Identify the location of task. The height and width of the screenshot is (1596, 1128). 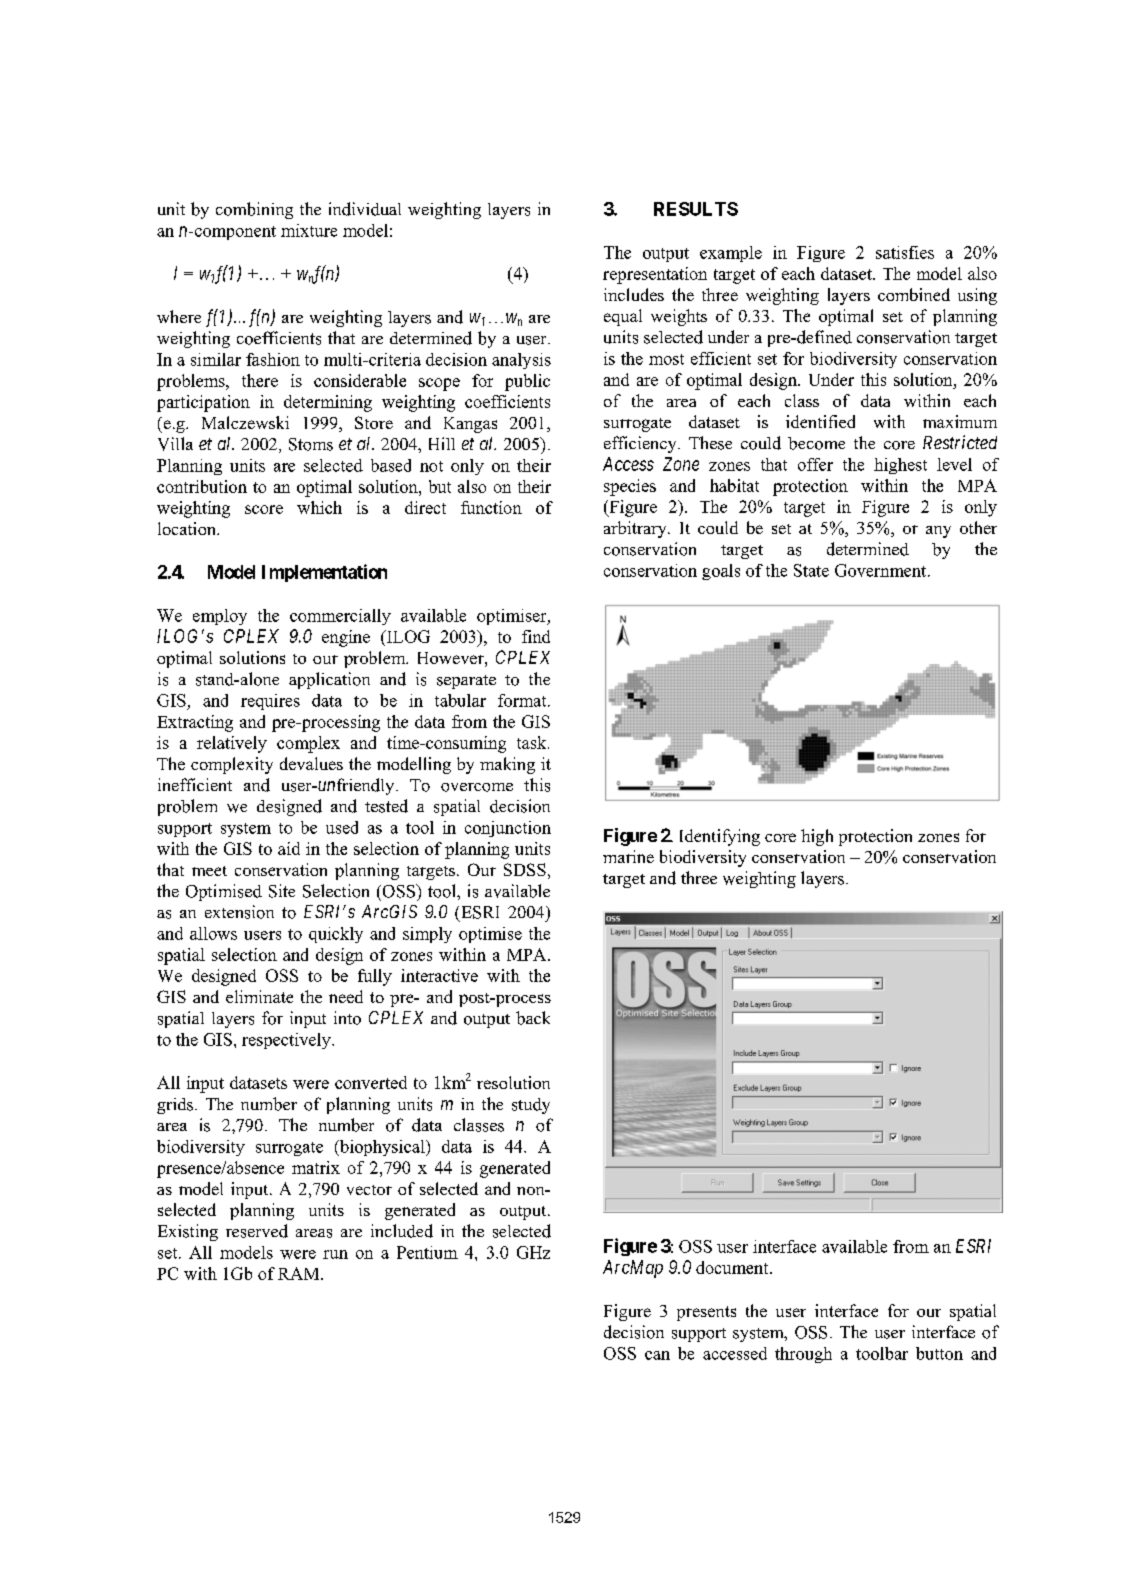
(533, 742).
